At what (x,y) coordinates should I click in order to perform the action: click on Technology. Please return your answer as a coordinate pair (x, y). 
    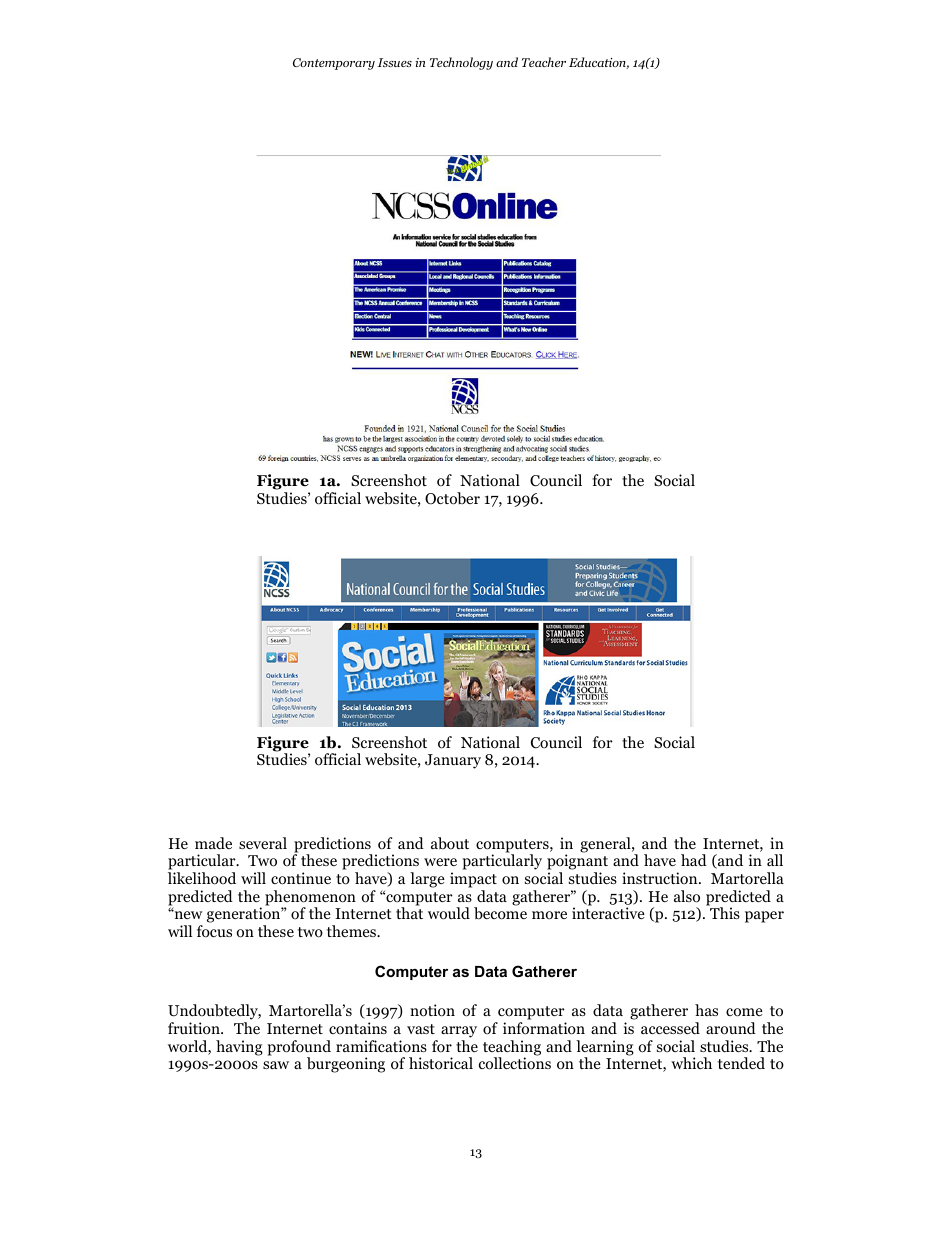
    Looking at the image, I should click on (461, 63).
